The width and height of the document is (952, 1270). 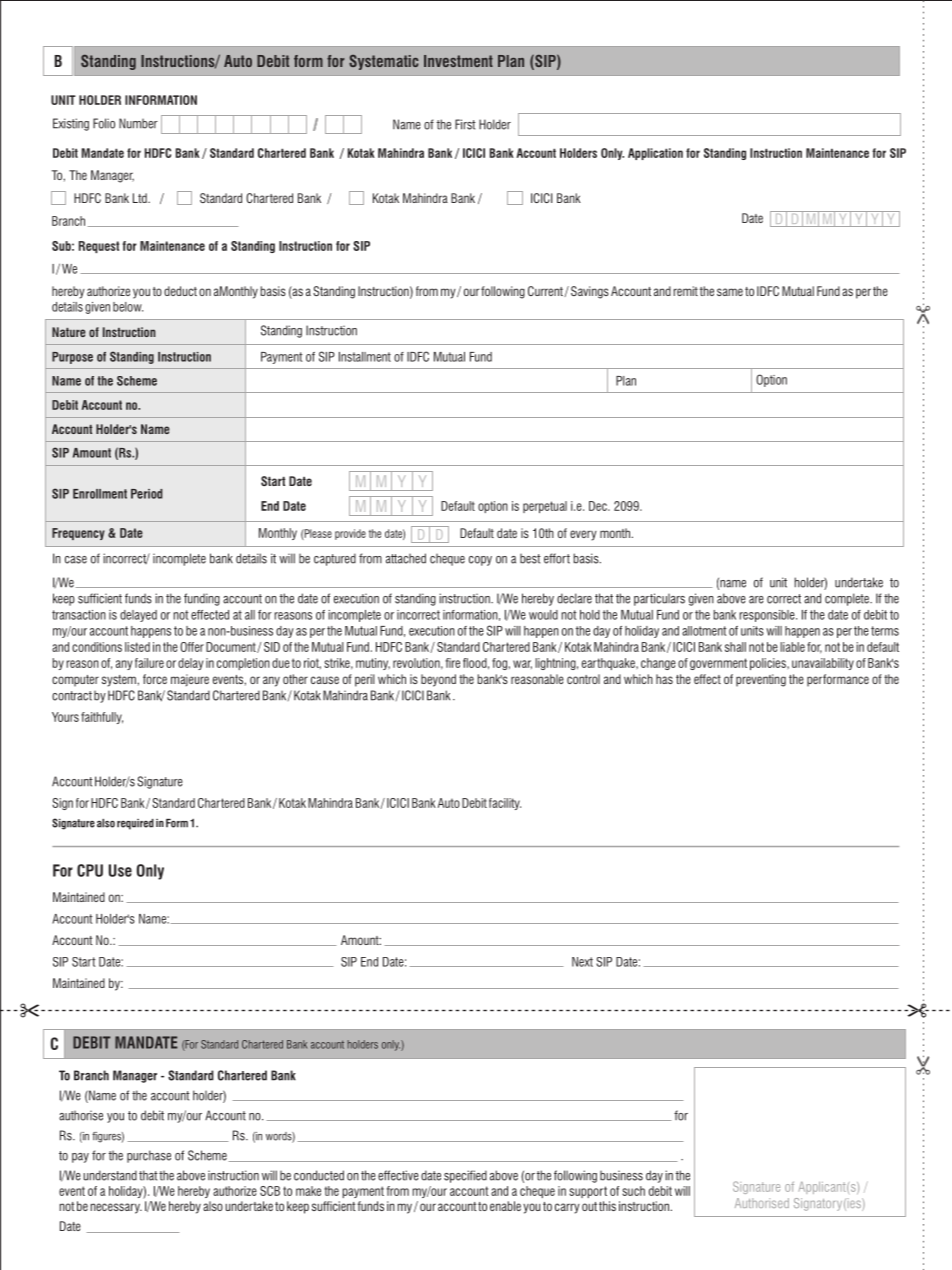 I want to click on purchase, so click(x=149, y=1156).
